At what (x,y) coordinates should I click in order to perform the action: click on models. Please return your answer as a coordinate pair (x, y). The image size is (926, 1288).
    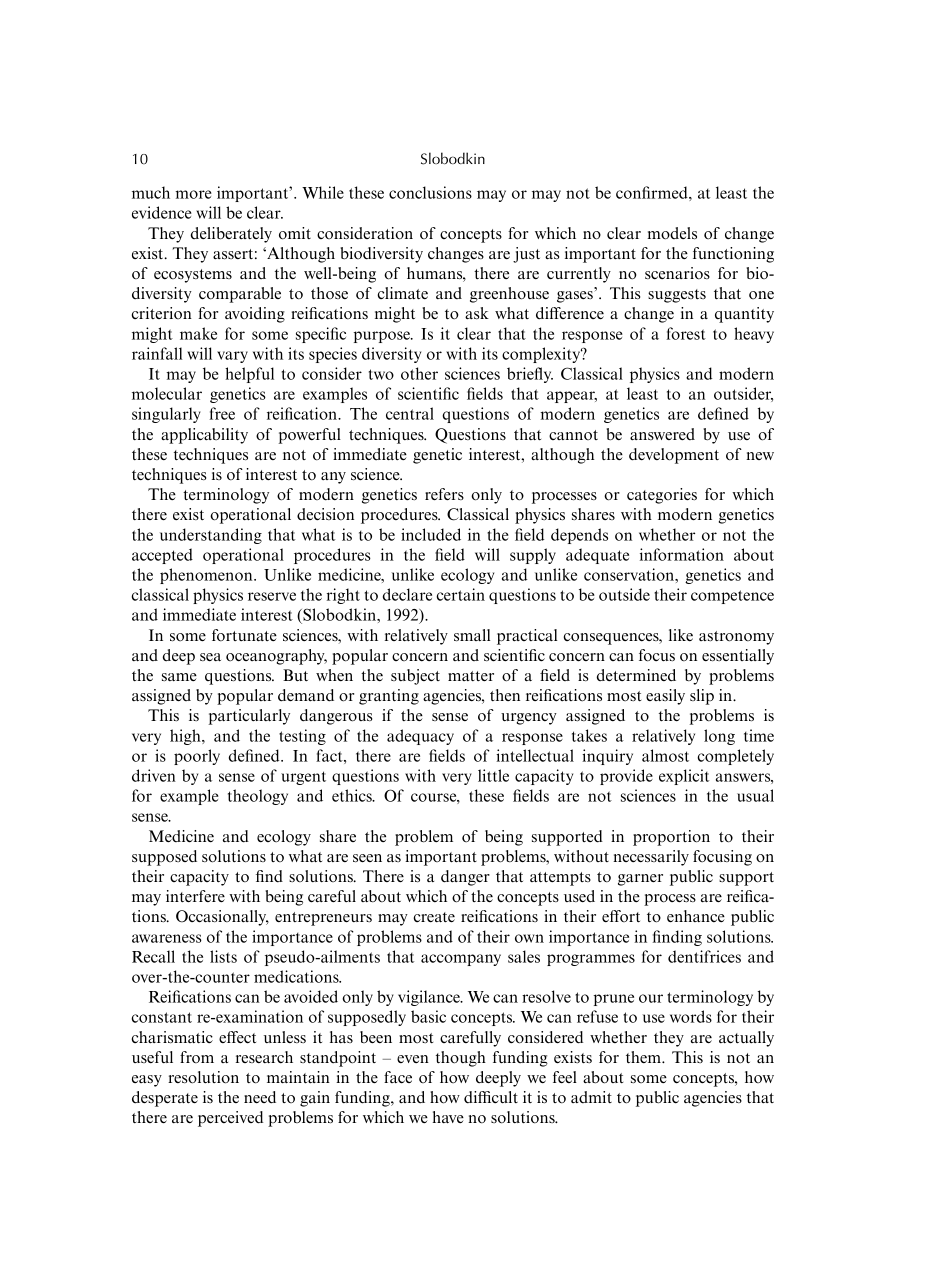
    Looking at the image, I should click on (672, 233).
